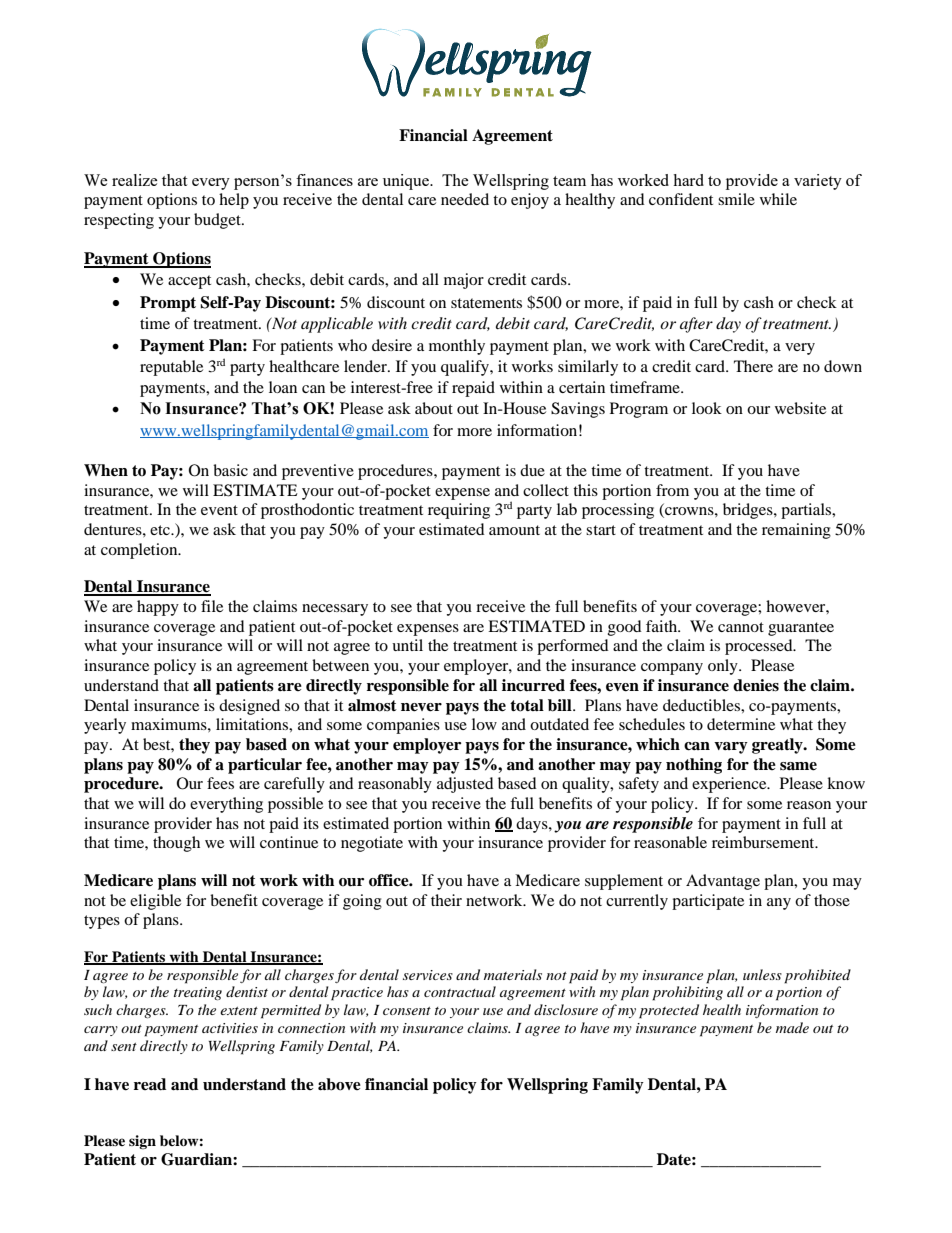  Describe the element at coordinates (465, 199) in the screenshot. I see `needed` at that location.
